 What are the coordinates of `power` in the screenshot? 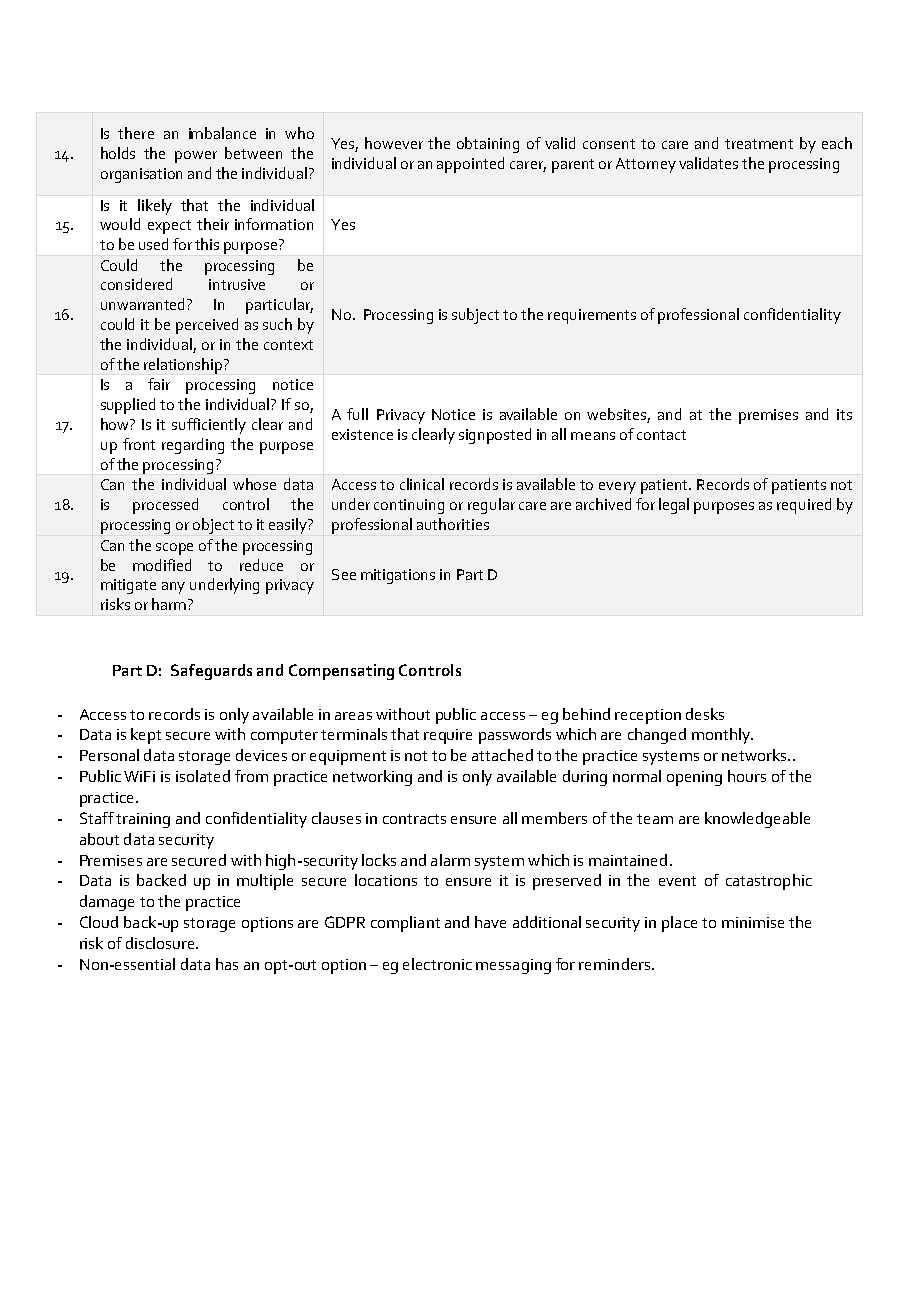 It's located at (196, 157).
